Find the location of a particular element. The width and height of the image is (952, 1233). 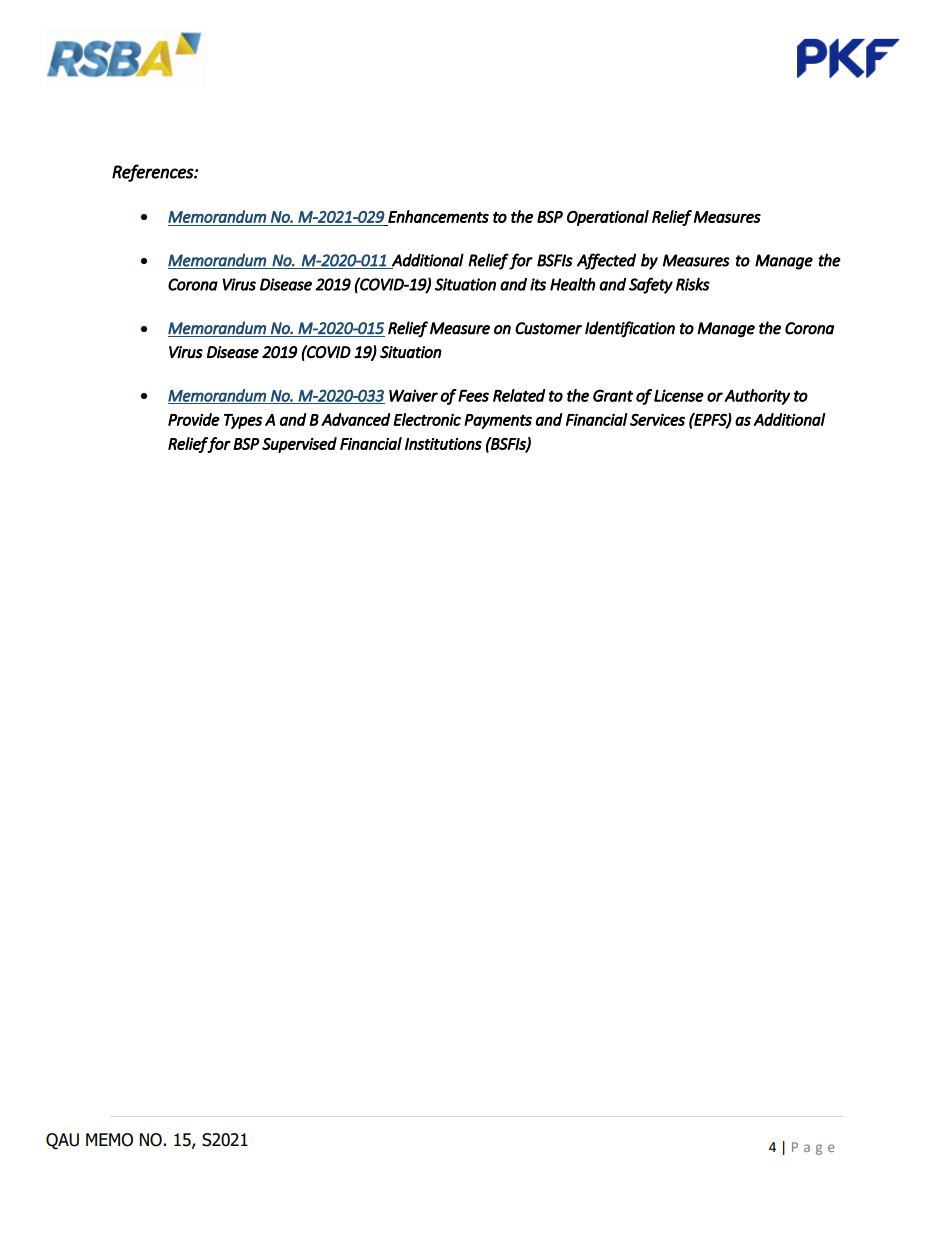

Operational is located at coordinates (608, 218).
